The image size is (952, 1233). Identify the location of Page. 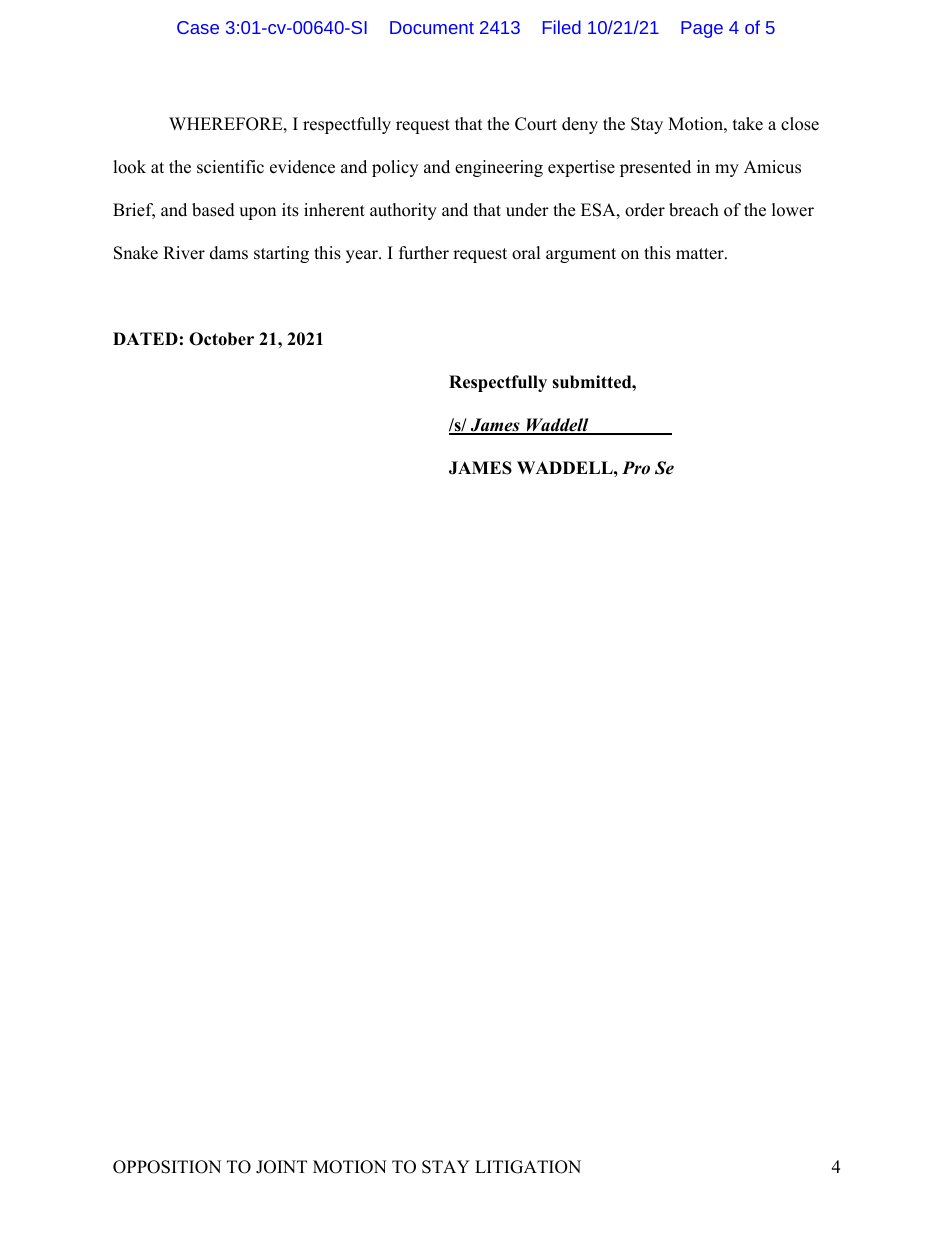
(702, 29).
